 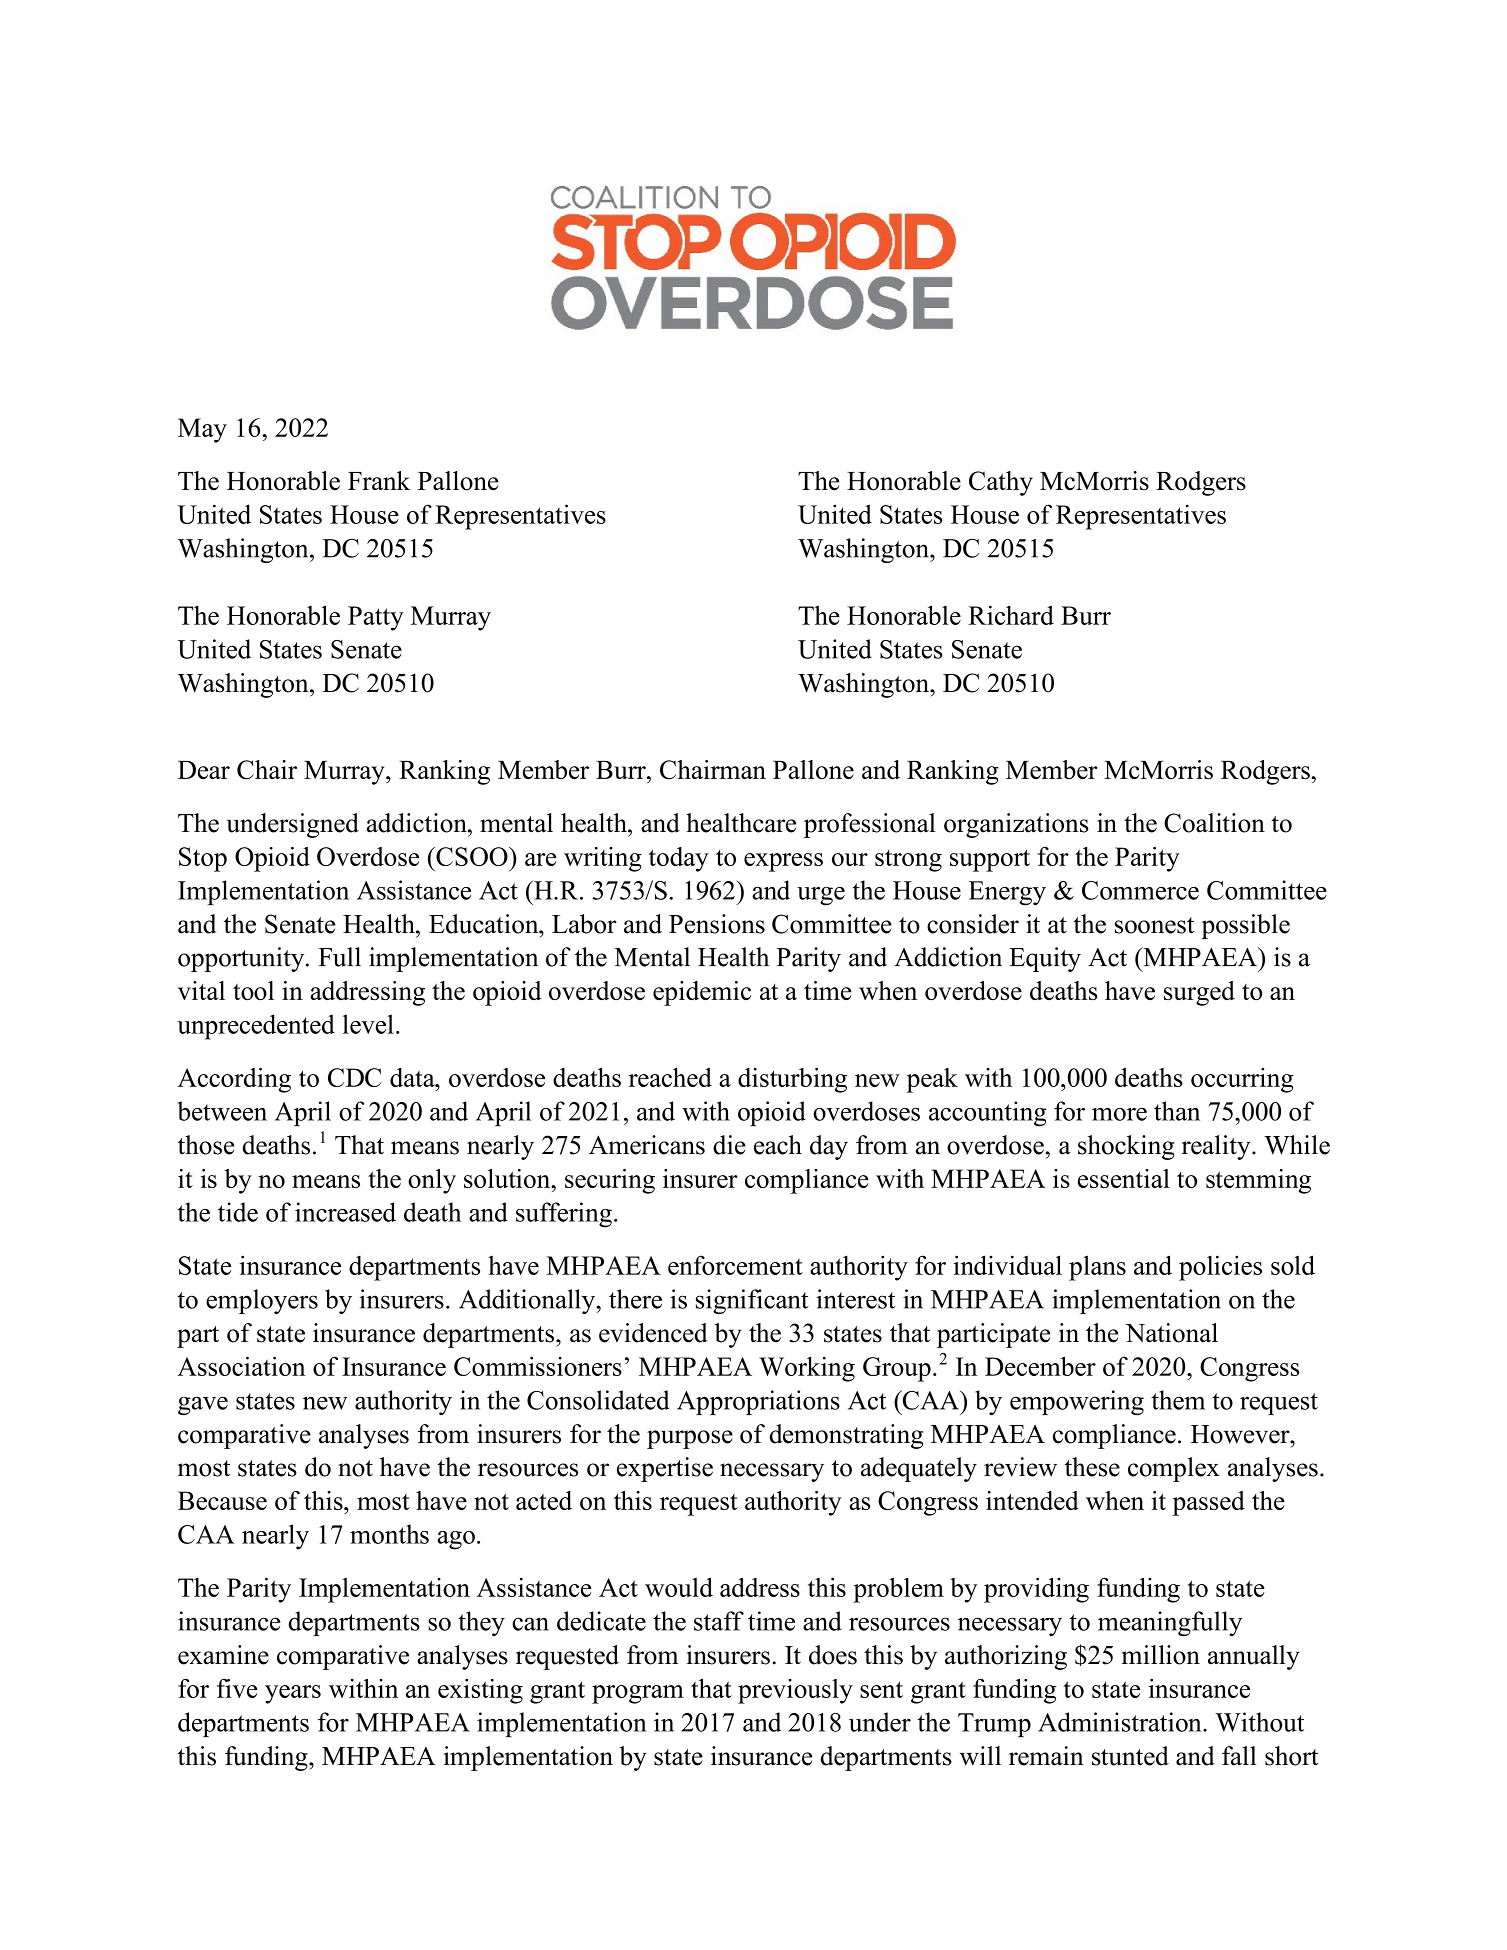 What do you see at coordinates (792, 1080) in the screenshot?
I see `disturbing` at bounding box center [792, 1080].
